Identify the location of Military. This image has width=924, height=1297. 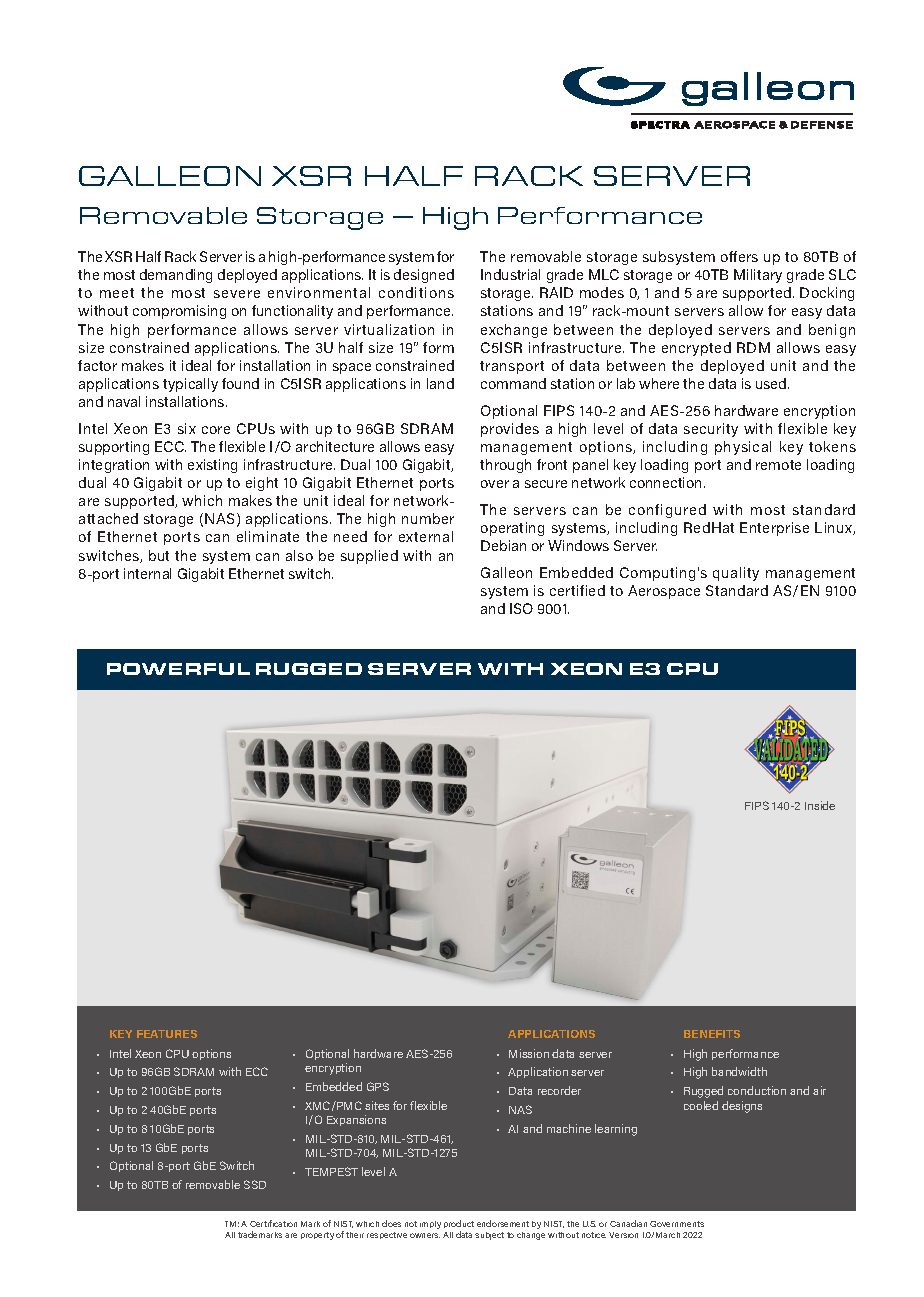
(758, 276).
